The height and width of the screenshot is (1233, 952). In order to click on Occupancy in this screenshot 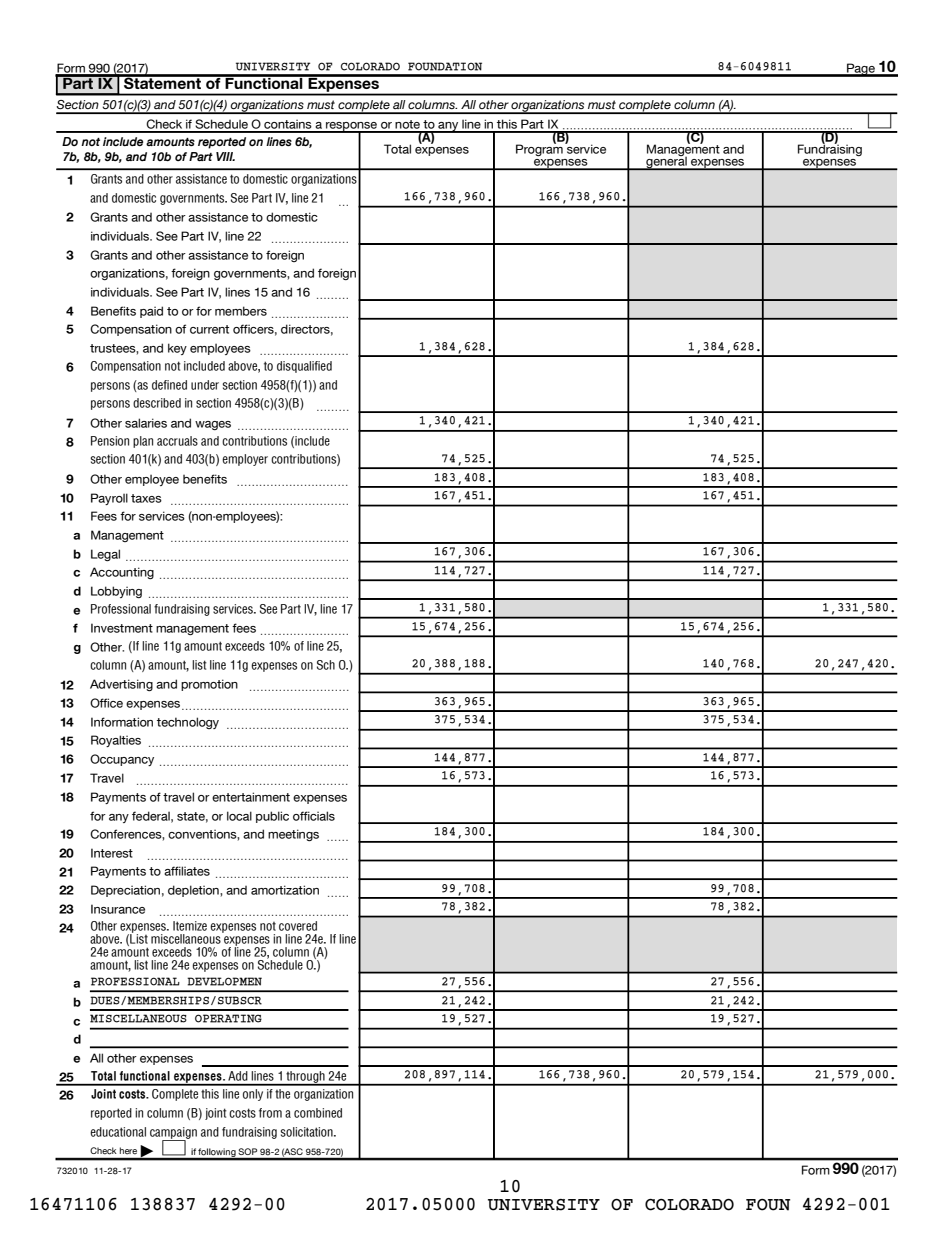, I will do `click(122, 760)`.
